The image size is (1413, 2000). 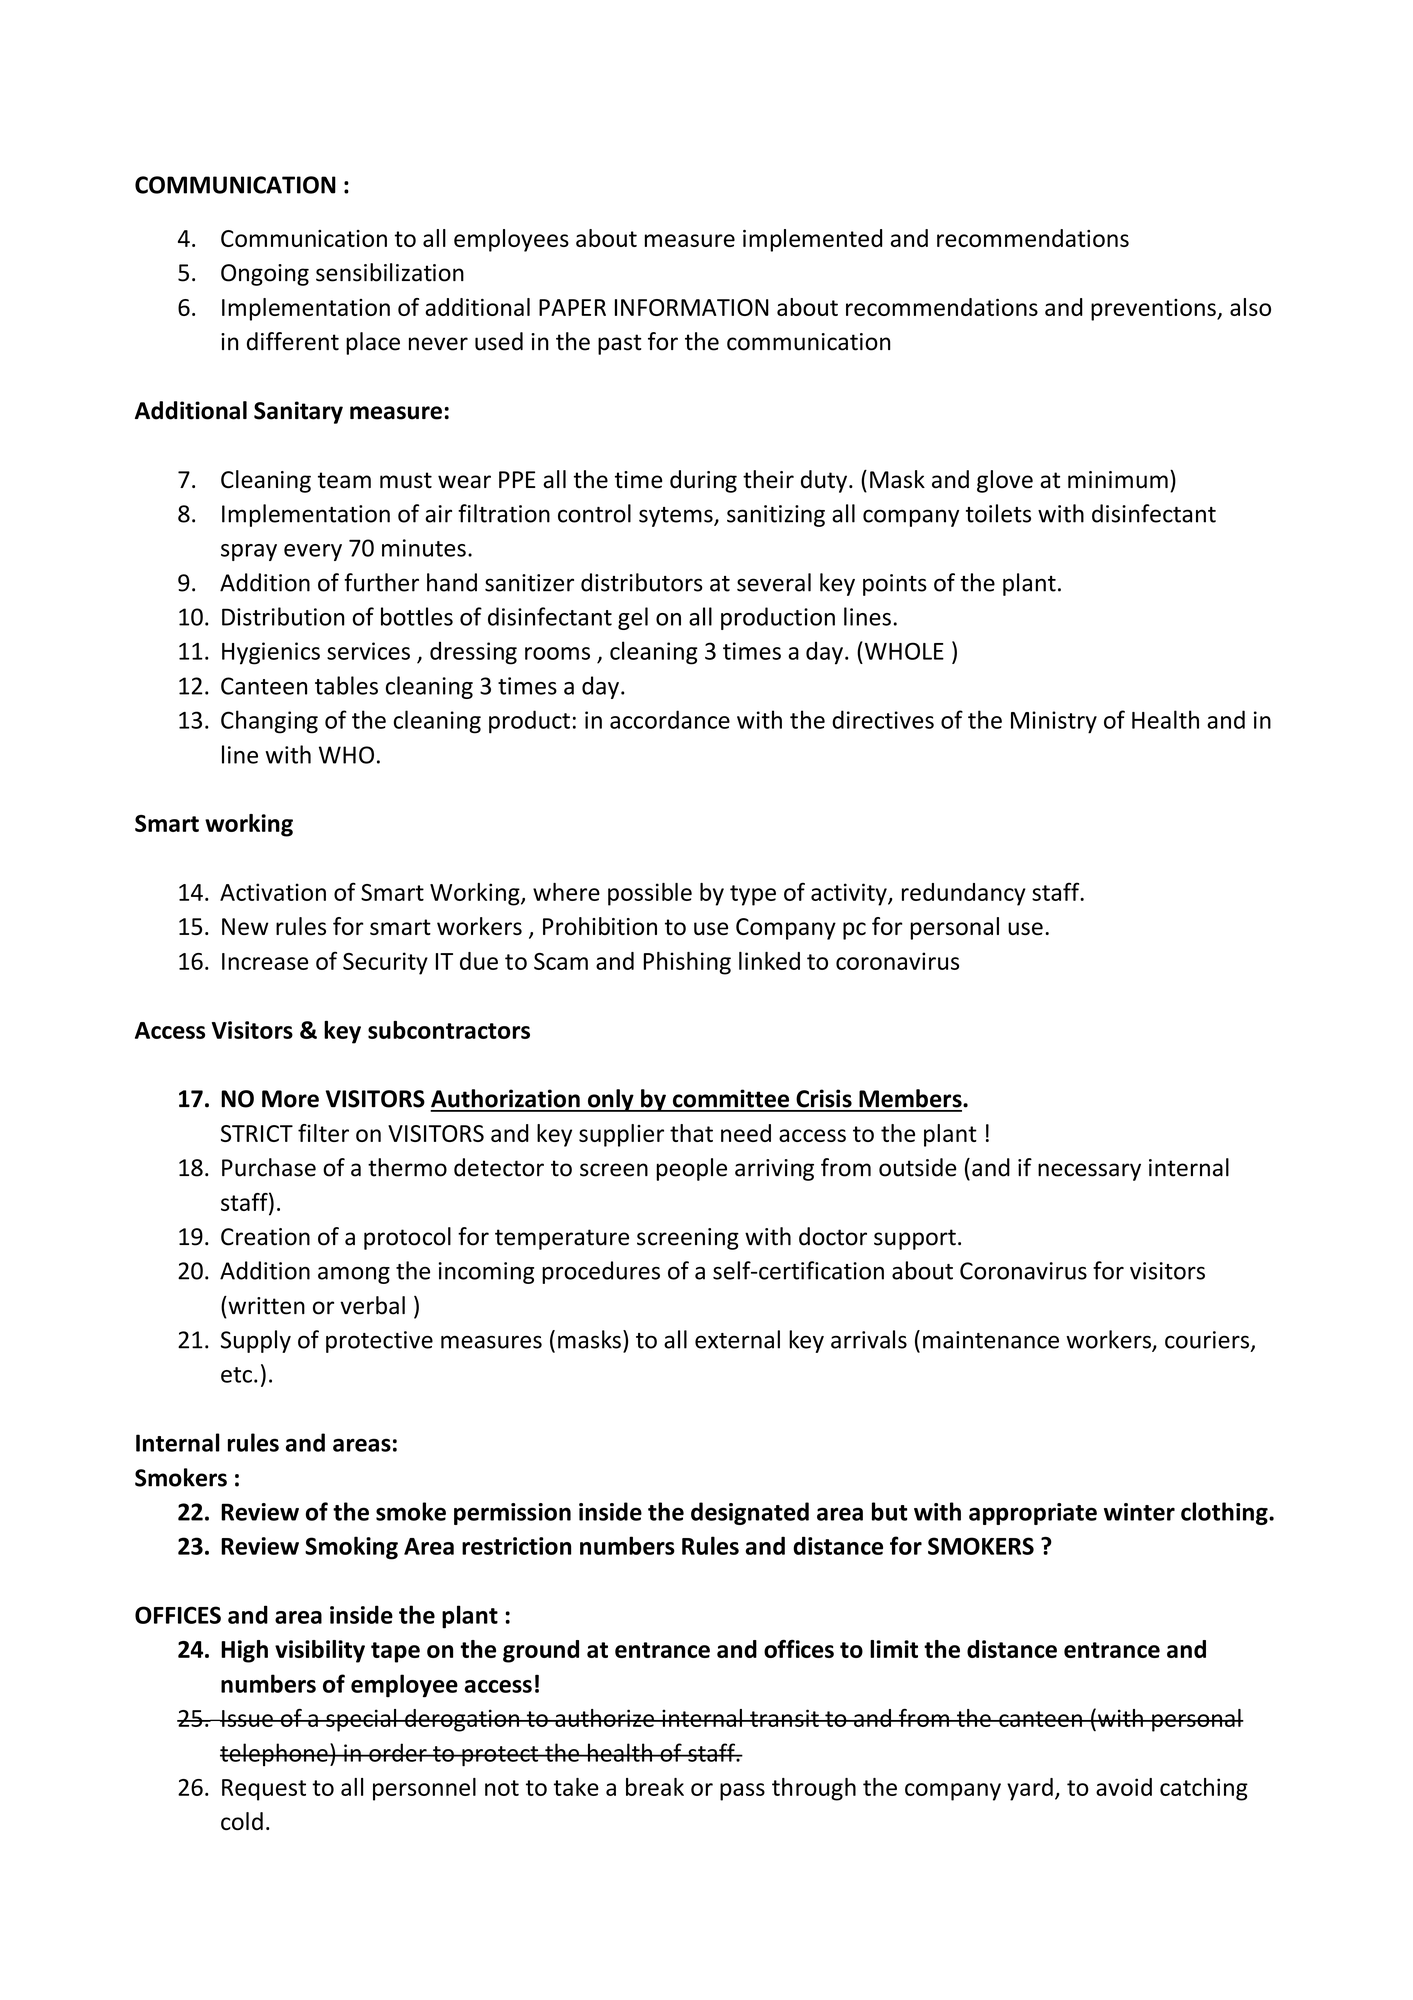 What do you see at coordinates (774, 582) in the page?
I see `several` at bounding box center [774, 582].
